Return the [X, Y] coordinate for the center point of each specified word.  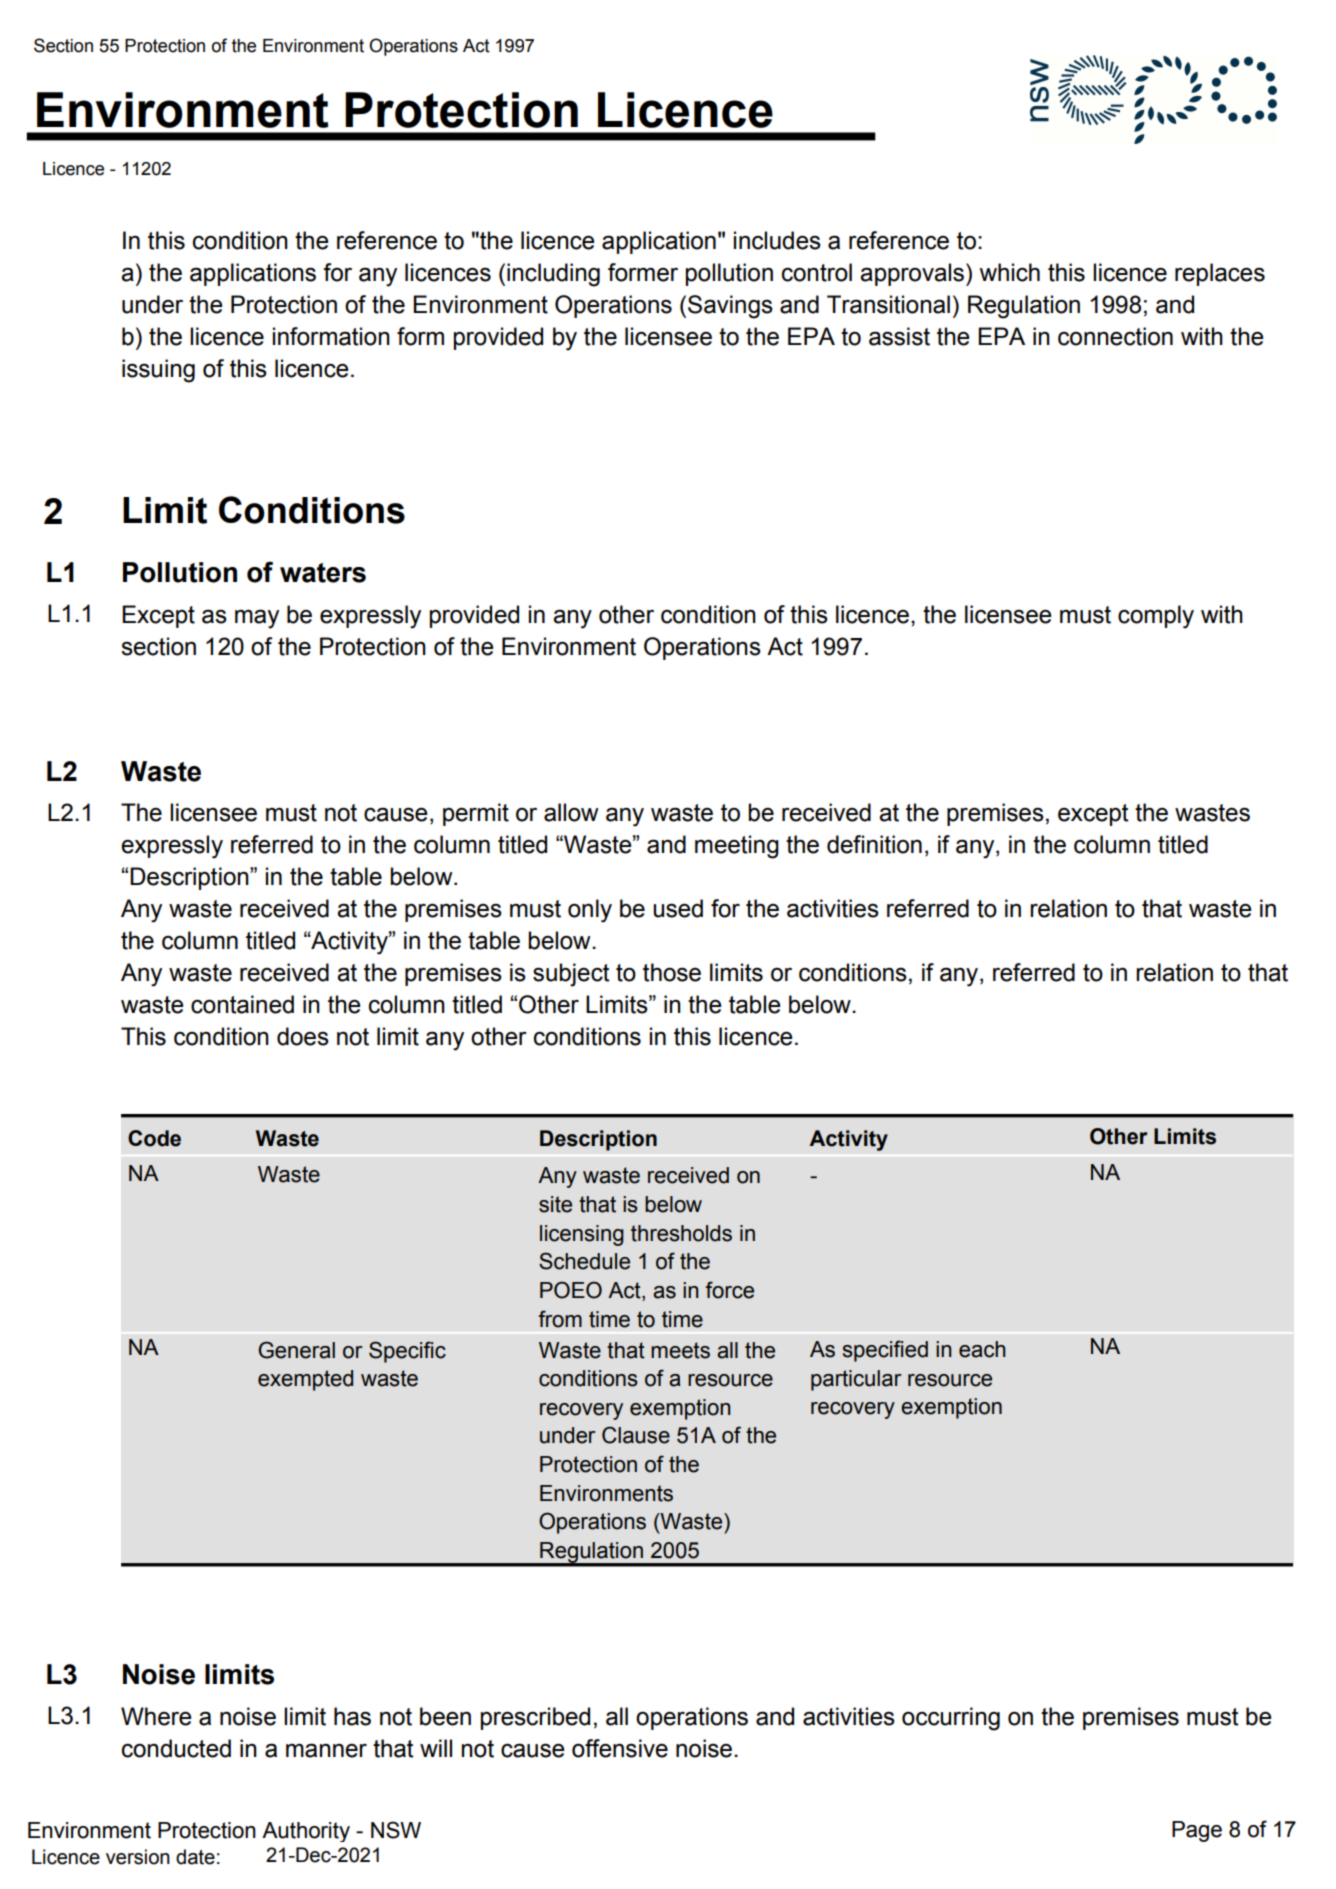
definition [874, 844]
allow [571, 812]
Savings [730, 307]
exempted [305, 1380]
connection [1115, 336]
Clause [636, 1435]
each [982, 1349]
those [672, 972]
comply [1156, 617]
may [257, 619]
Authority [306, 1832]
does [303, 1036]
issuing [158, 371]
